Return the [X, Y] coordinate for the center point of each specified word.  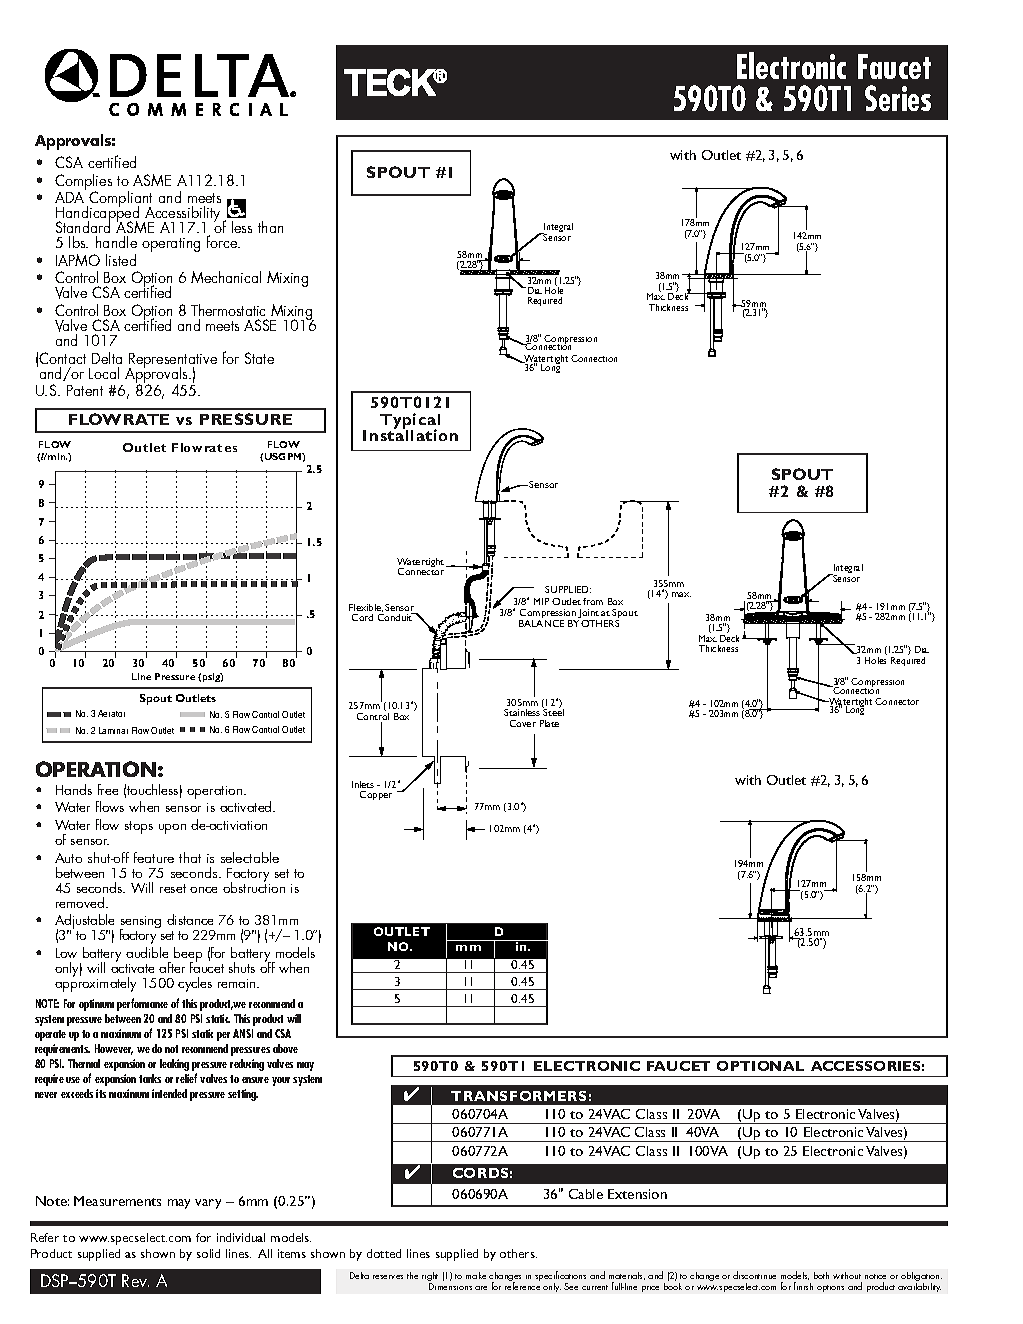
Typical [410, 422]
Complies [83, 183]
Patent [85, 390]
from [593, 601]
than [270, 227]
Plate [549, 723]
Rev [135, 1280]
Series [898, 98]
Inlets [363, 784]
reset [173, 888]
